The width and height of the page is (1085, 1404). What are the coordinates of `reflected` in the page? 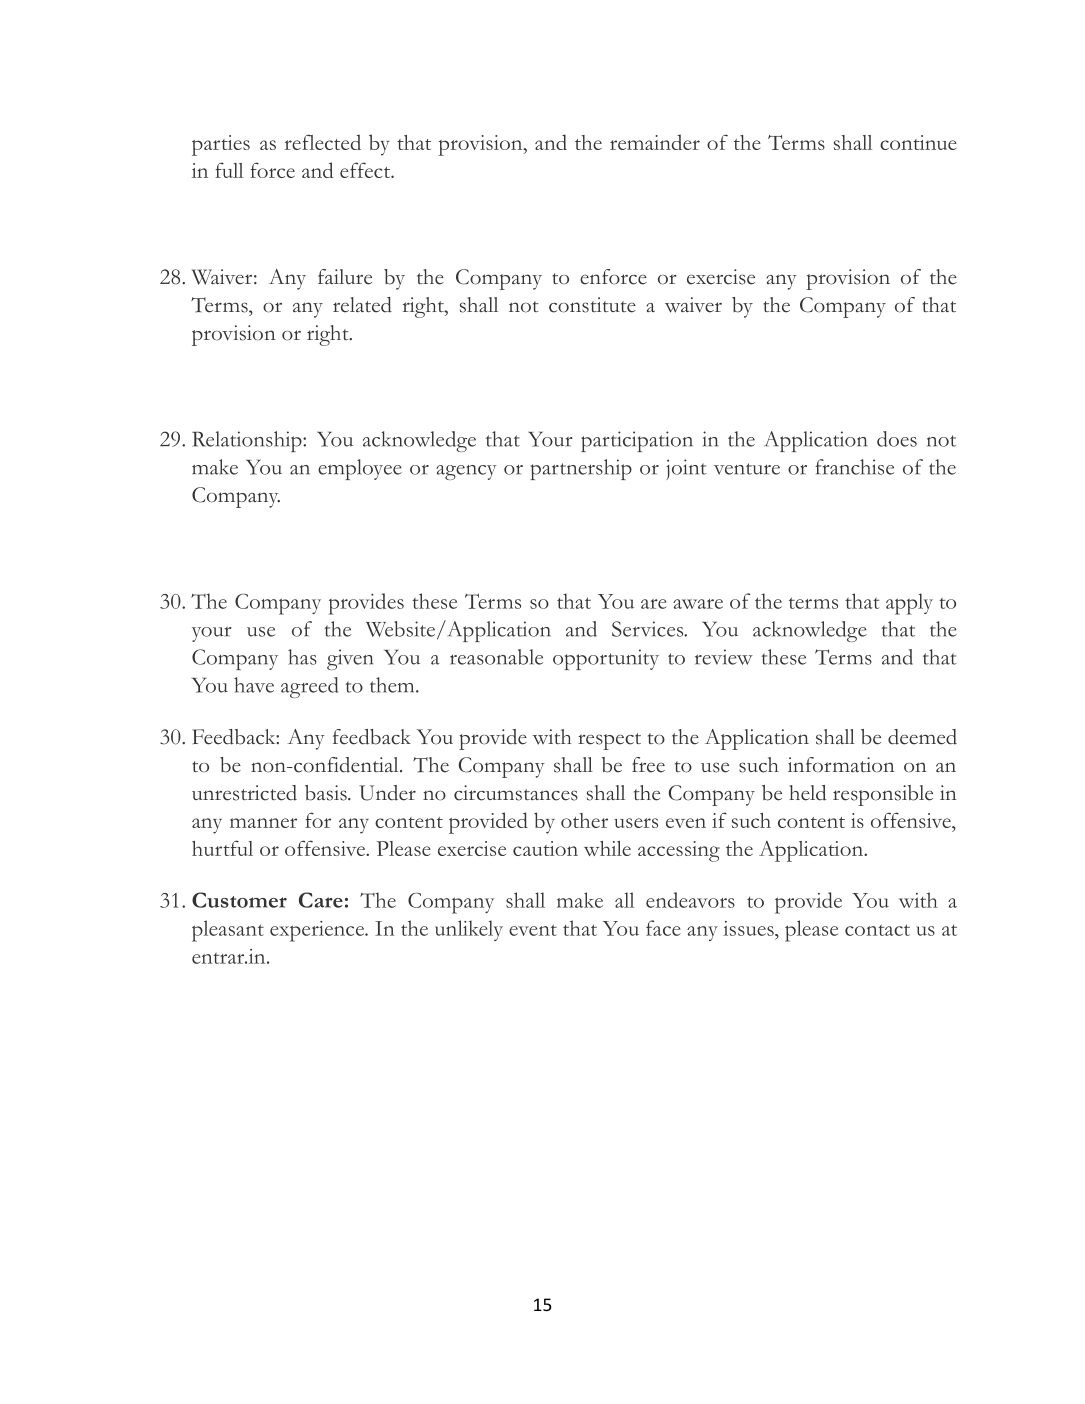 It's located at (323, 142).
